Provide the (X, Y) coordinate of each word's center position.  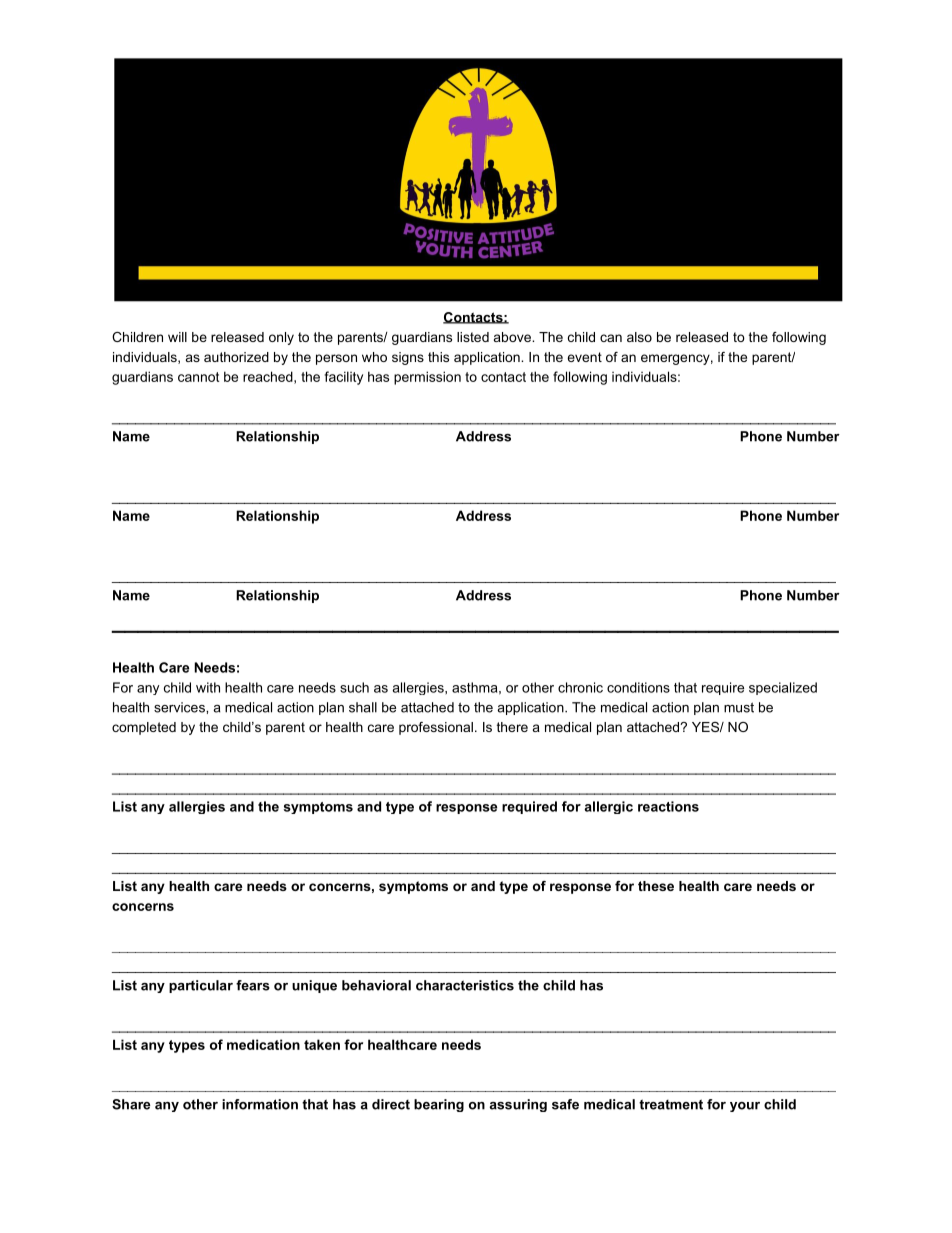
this (438, 357)
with (208, 687)
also (639, 337)
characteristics (465, 985)
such (354, 687)
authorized (236, 357)
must (739, 707)
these (656, 886)
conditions (638, 687)
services (180, 707)
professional (436, 728)
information (260, 1104)
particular (201, 986)
